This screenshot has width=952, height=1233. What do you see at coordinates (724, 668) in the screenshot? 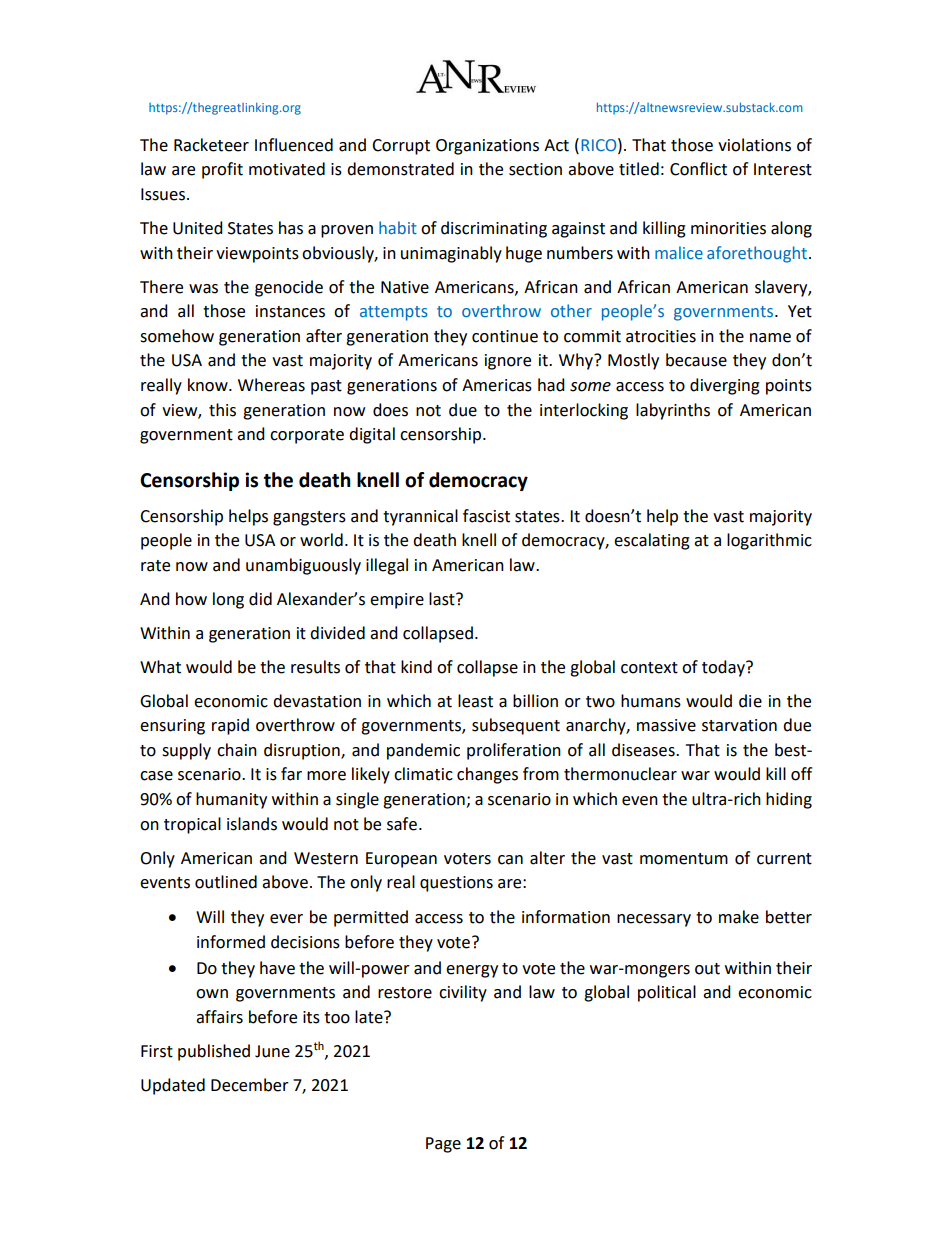
I see `today` at bounding box center [724, 668].
